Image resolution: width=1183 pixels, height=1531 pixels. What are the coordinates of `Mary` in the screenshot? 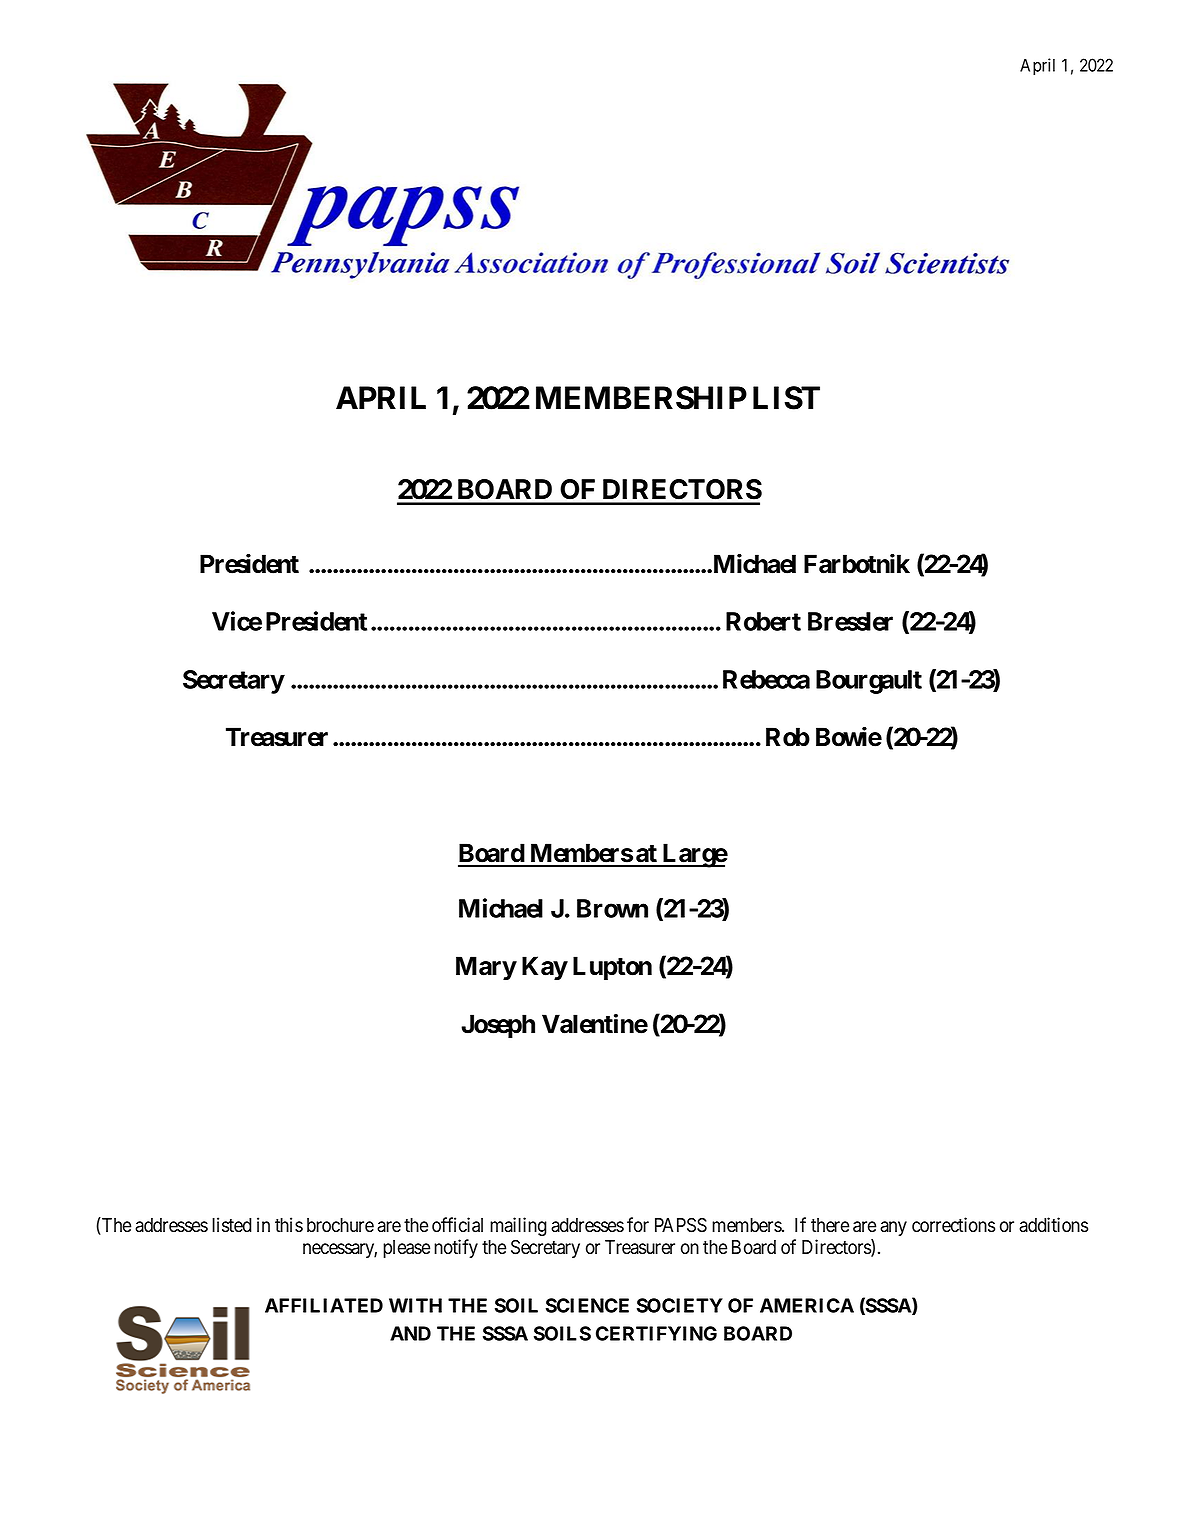 It's located at (486, 968).
